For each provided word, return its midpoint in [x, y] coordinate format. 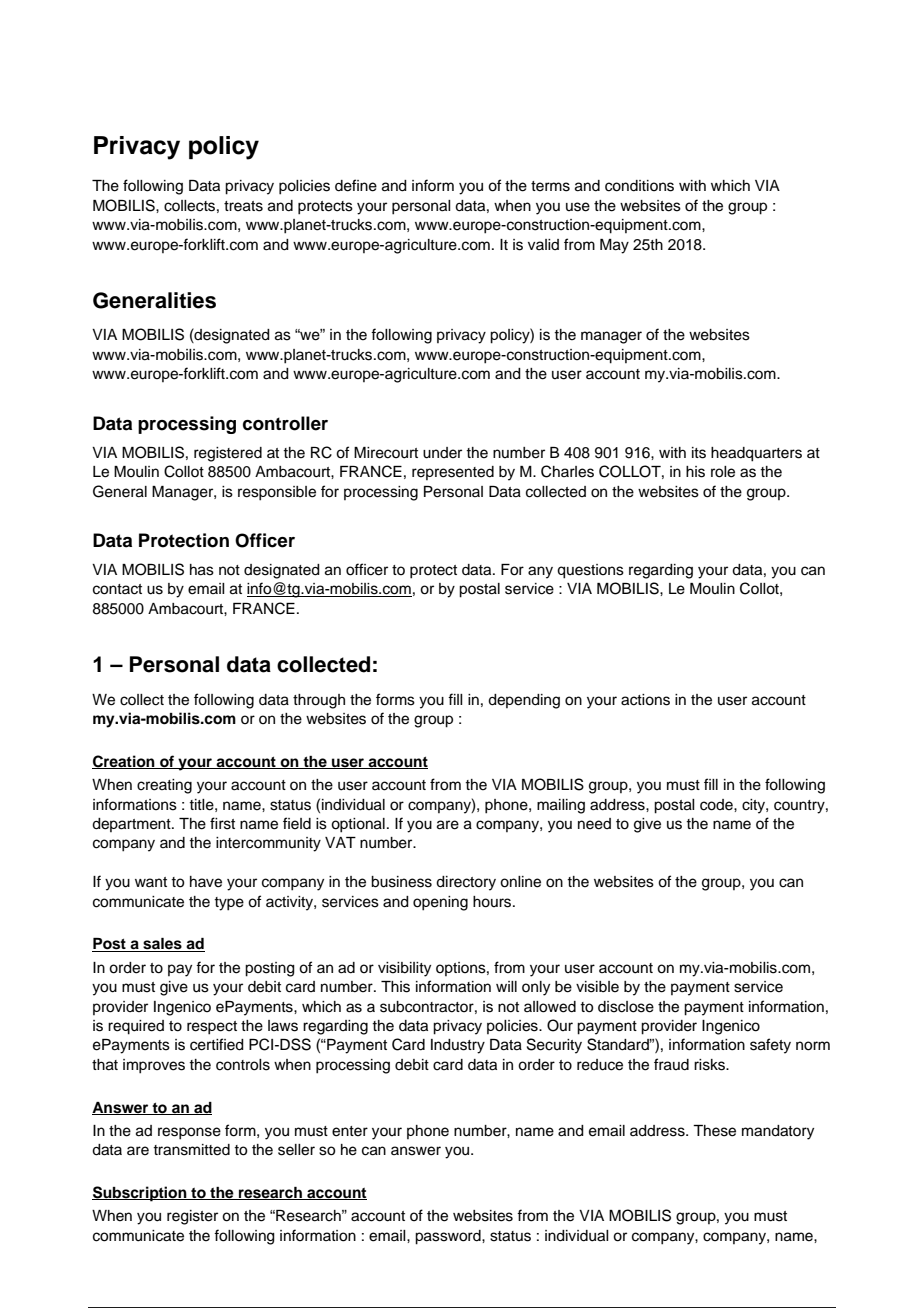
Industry [458, 1046]
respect [212, 1028]
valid [543, 244]
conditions [639, 186]
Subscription [140, 1194]
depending [524, 701]
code [717, 805]
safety [770, 1046]
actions [645, 700]
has [202, 570]
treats [243, 206]
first [222, 823]
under [442, 453]
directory [466, 883]
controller [285, 423]
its [699, 453]
